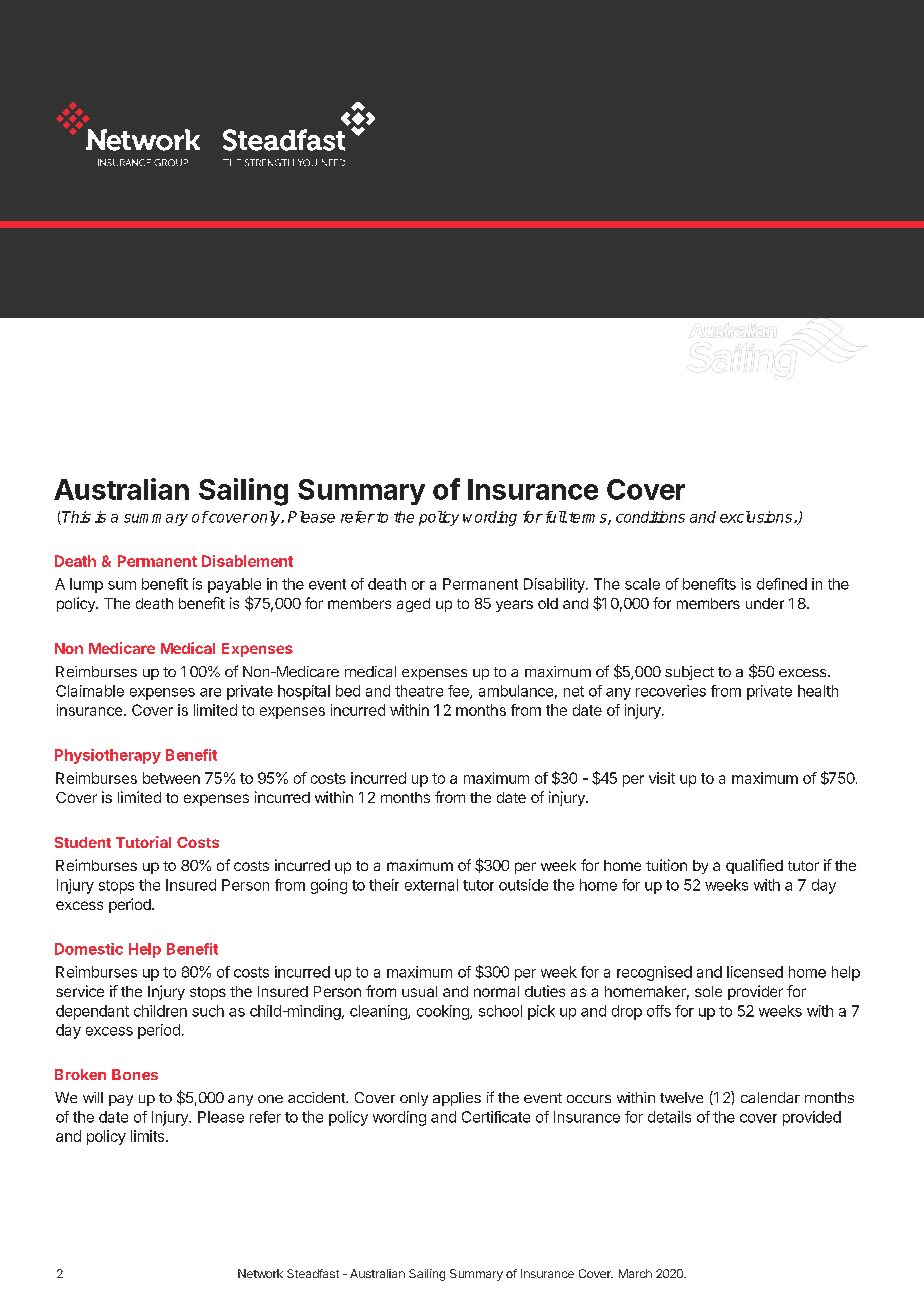  What do you see at coordinates (89, 949) in the page?
I see `Domestic` at bounding box center [89, 949].
